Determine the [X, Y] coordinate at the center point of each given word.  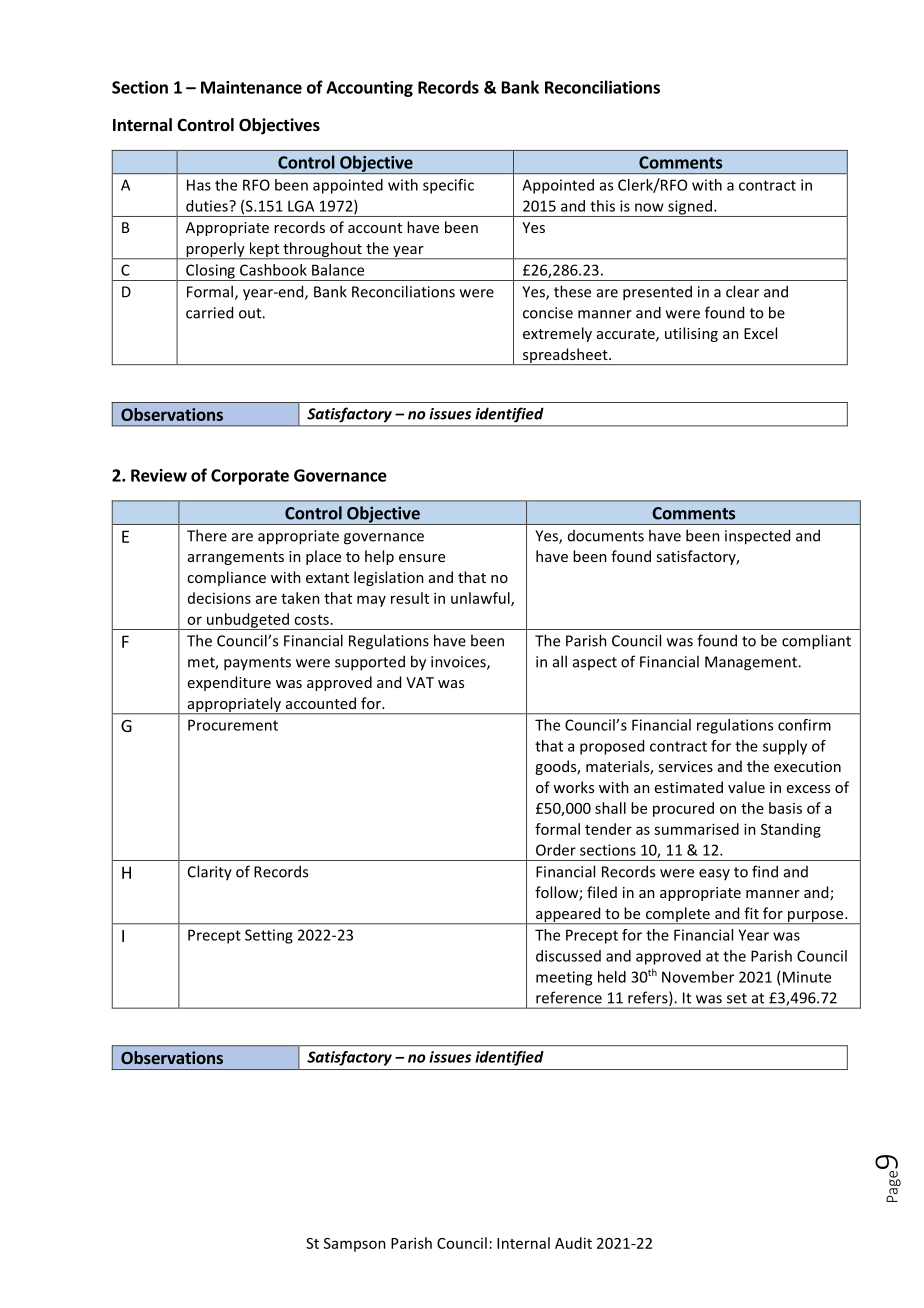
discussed [568, 956]
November [698, 977]
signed [690, 208]
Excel [760, 333]
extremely [557, 334]
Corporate [250, 477]
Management [752, 663]
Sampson [355, 1245]
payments [257, 664]
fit [751, 913]
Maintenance [251, 87]
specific [448, 186]
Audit [573, 1243]
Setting [269, 936]
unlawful [481, 599]
